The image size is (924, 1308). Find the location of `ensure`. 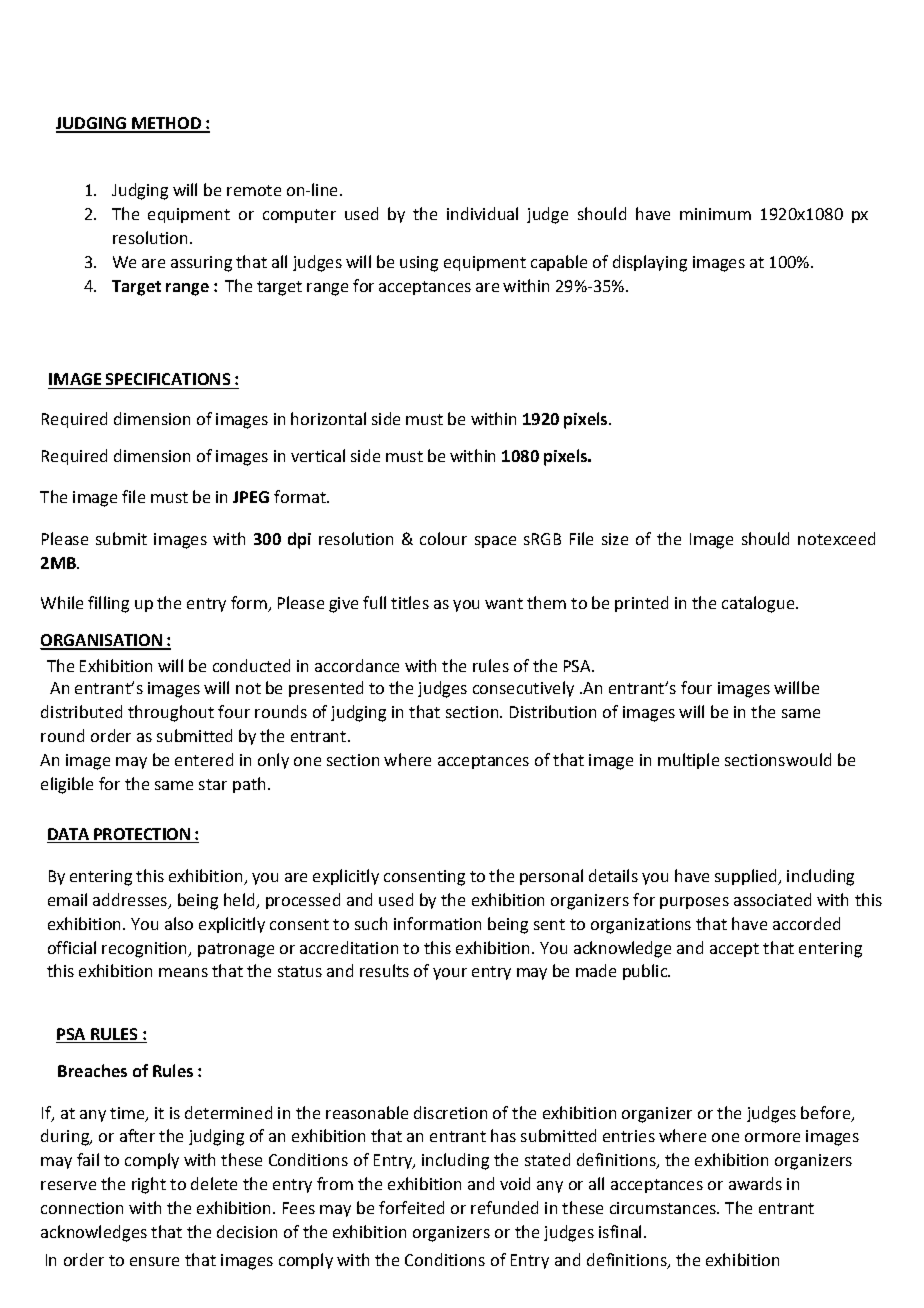

ensure is located at coordinates (154, 1261).
